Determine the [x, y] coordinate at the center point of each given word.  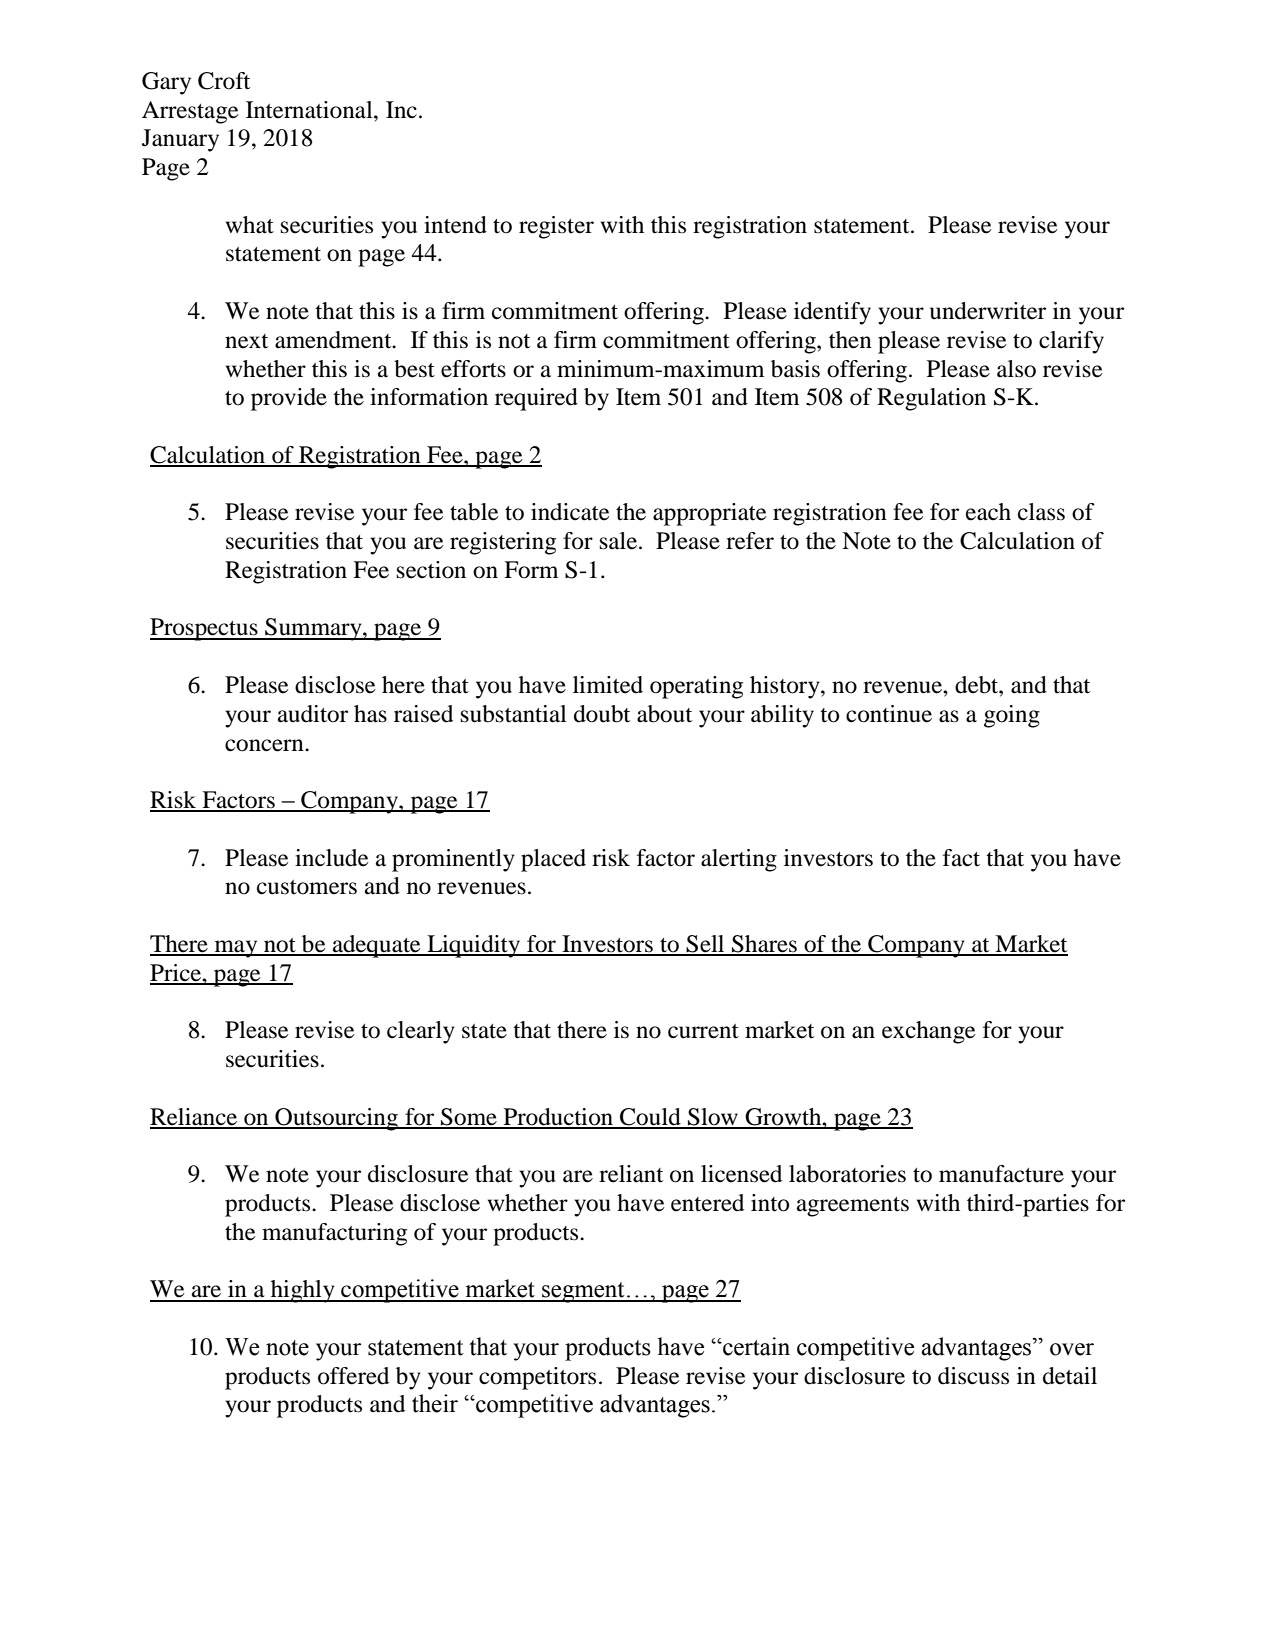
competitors [537, 1378]
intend [455, 225]
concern [265, 745]
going [1012, 716]
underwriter [988, 311]
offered [353, 1376]
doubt [602, 714]
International [310, 110]
